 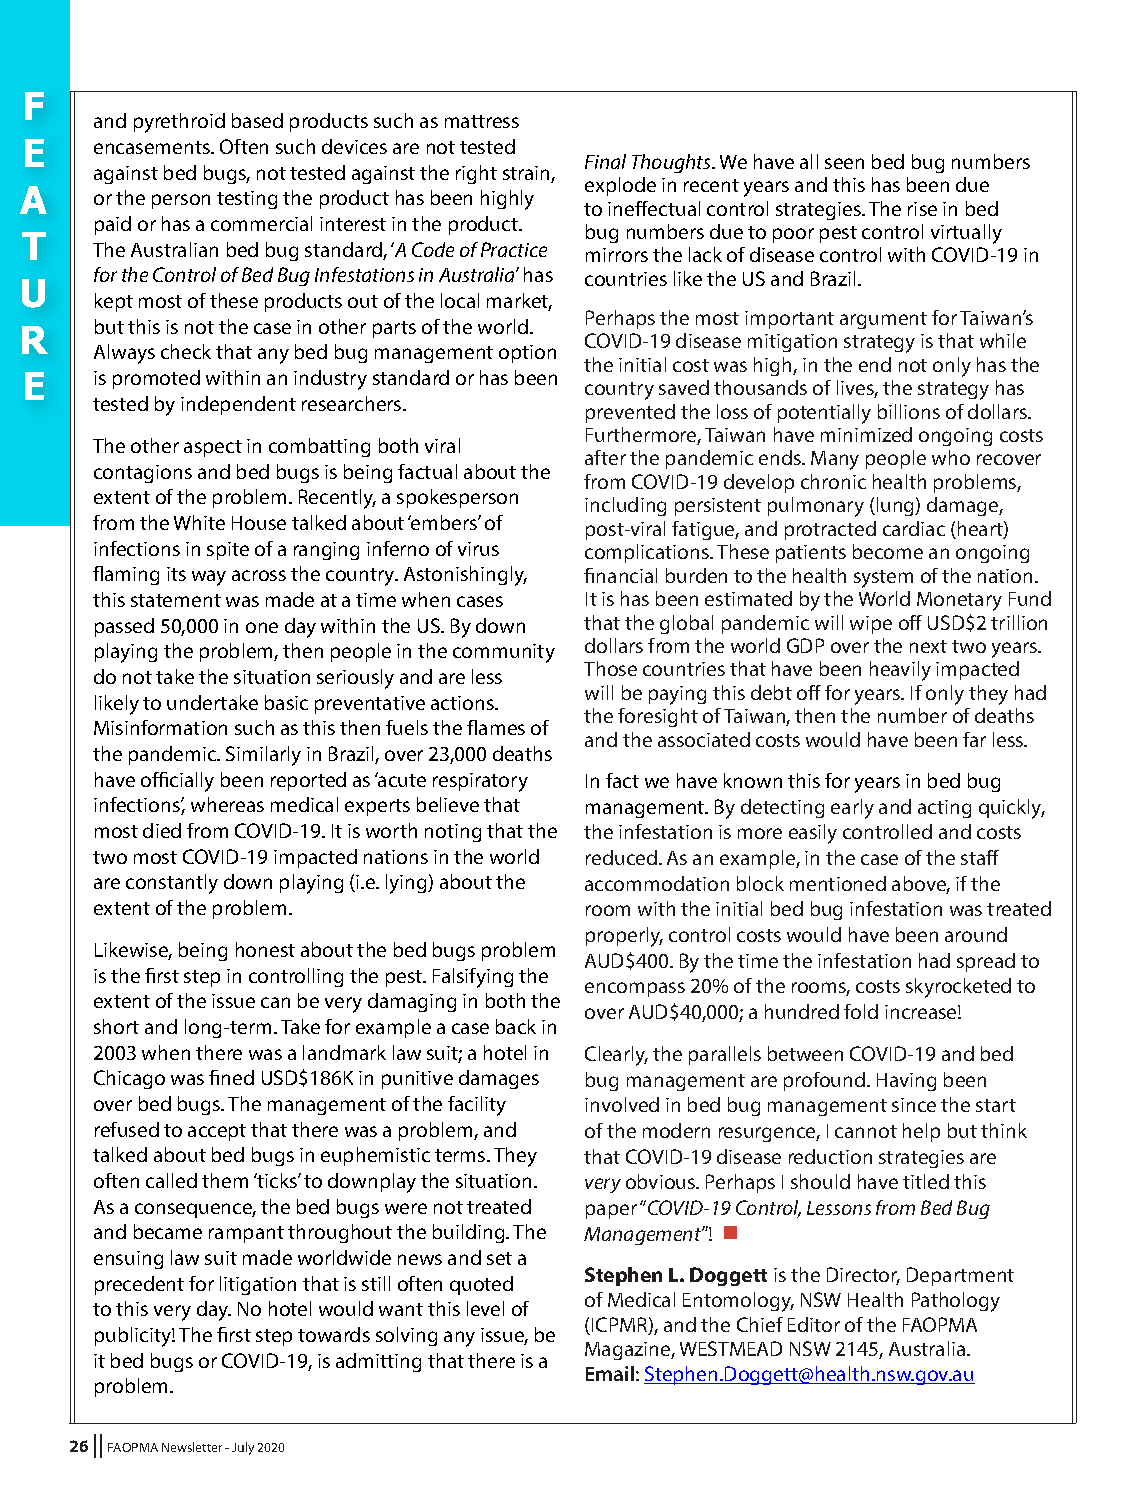 I want to click on July, so click(x=243, y=1448).
